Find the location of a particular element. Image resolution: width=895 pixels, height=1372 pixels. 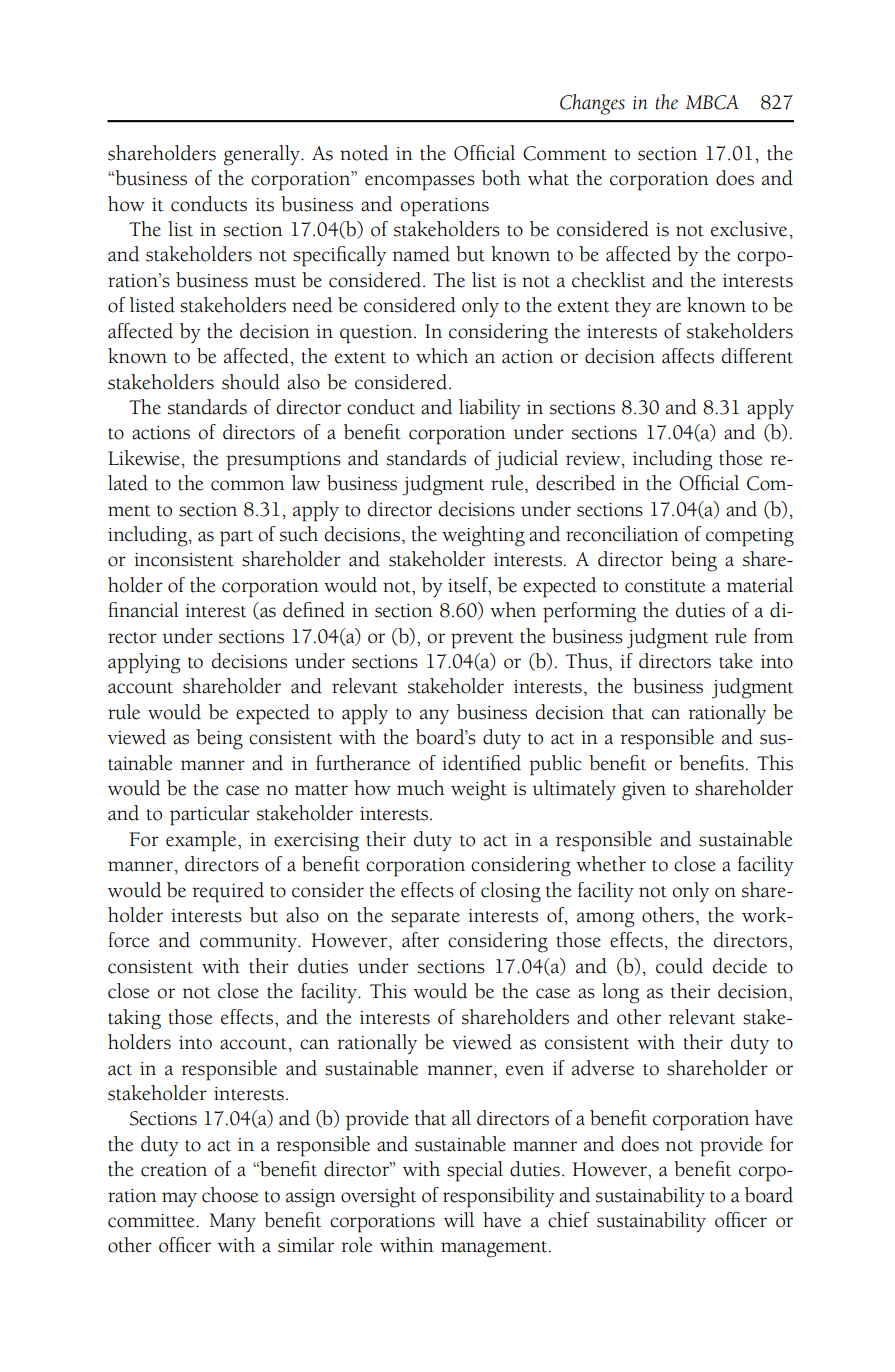

closing is located at coordinates (511, 892).
